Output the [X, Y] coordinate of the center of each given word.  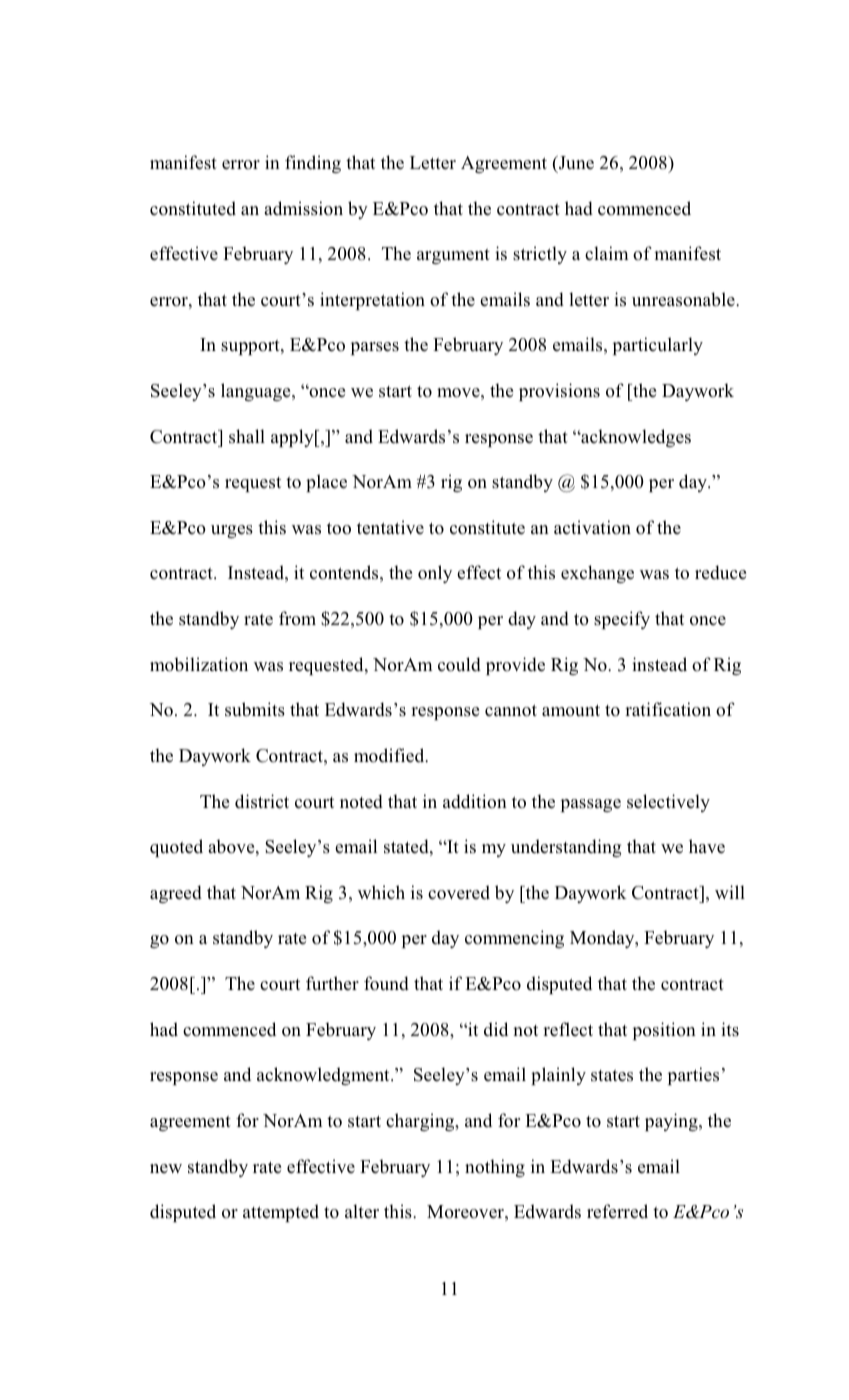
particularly [658, 346]
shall [247, 436]
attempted [281, 1213]
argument [453, 256]
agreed [176, 894]
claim [607, 253]
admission [303, 208]
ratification [668, 709]
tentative [390, 527]
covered [459, 892]
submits [255, 709]
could [459, 664]
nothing [495, 1168]
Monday [603, 939]
